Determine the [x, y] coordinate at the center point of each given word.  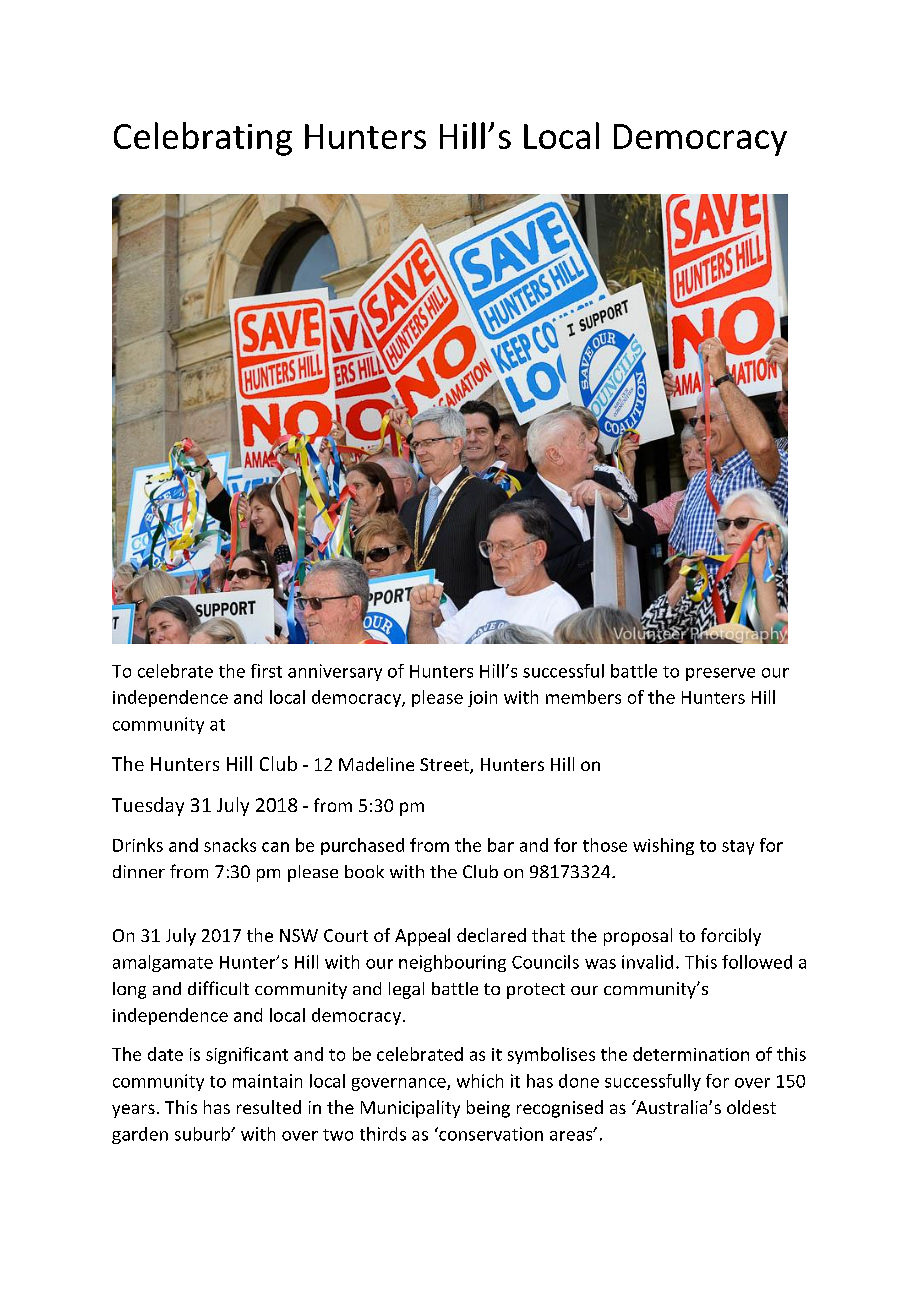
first [266, 671]
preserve [720, 674]
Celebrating [203, 139]
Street [445, 766]
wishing [663, 846]
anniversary [335, 672]
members [583, 697]
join [482, 699]
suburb [203, 1134]
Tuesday [148, 806]
